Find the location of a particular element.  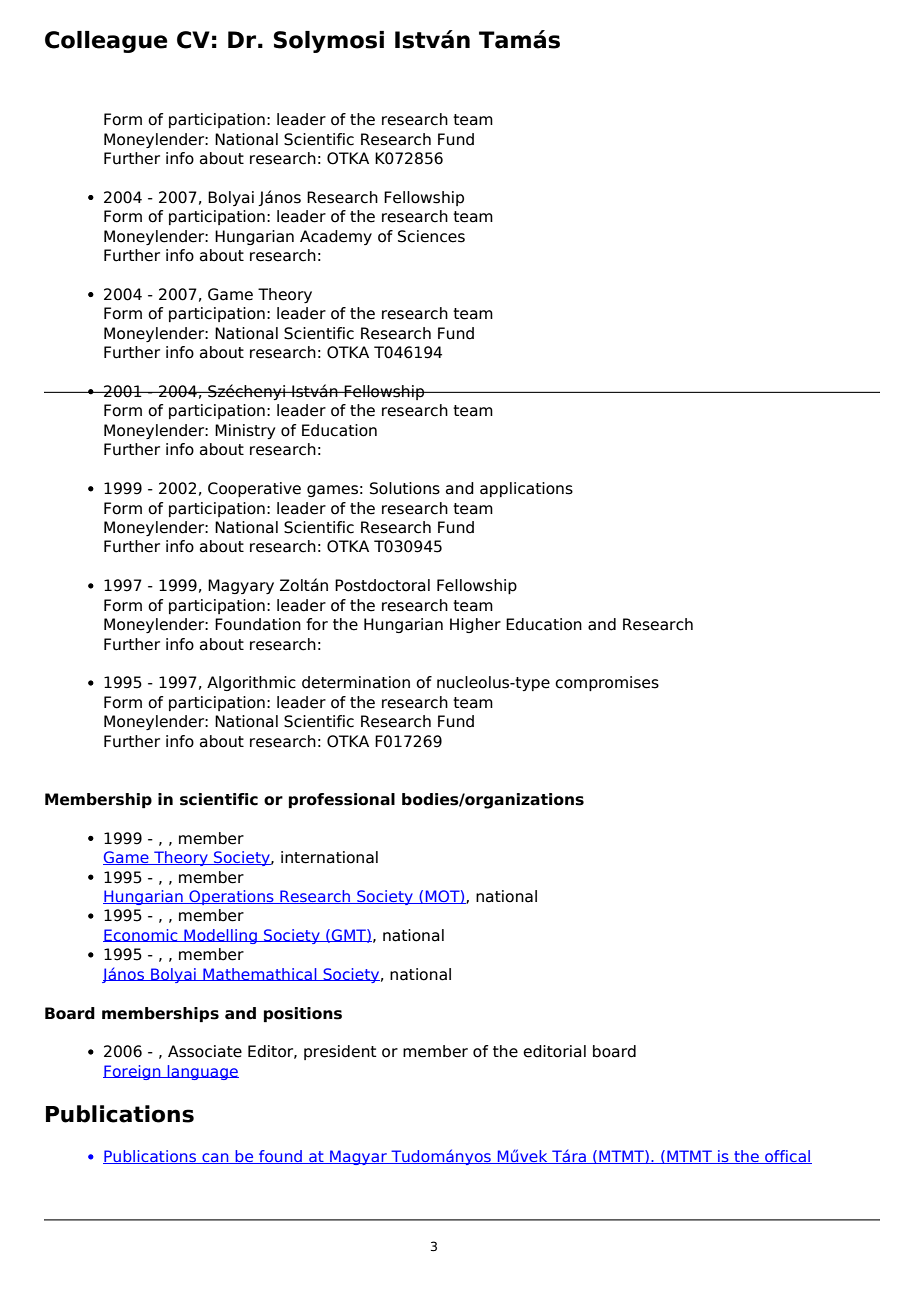

professional is located at coordinates (342, 800).
